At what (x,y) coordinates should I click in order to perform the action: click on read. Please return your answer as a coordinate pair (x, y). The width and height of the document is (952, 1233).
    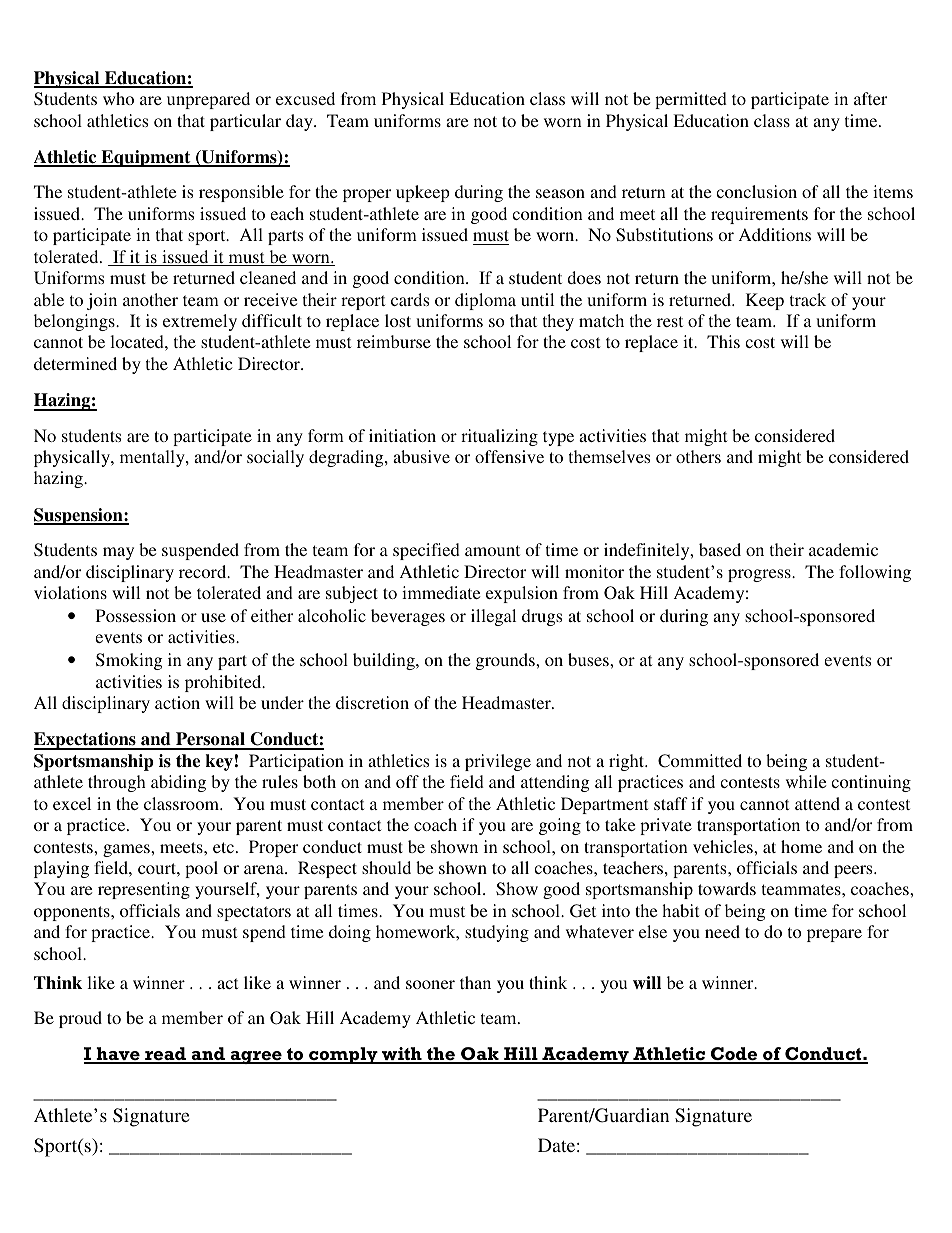
    Looking at the image, I should click on (165, 1055).
